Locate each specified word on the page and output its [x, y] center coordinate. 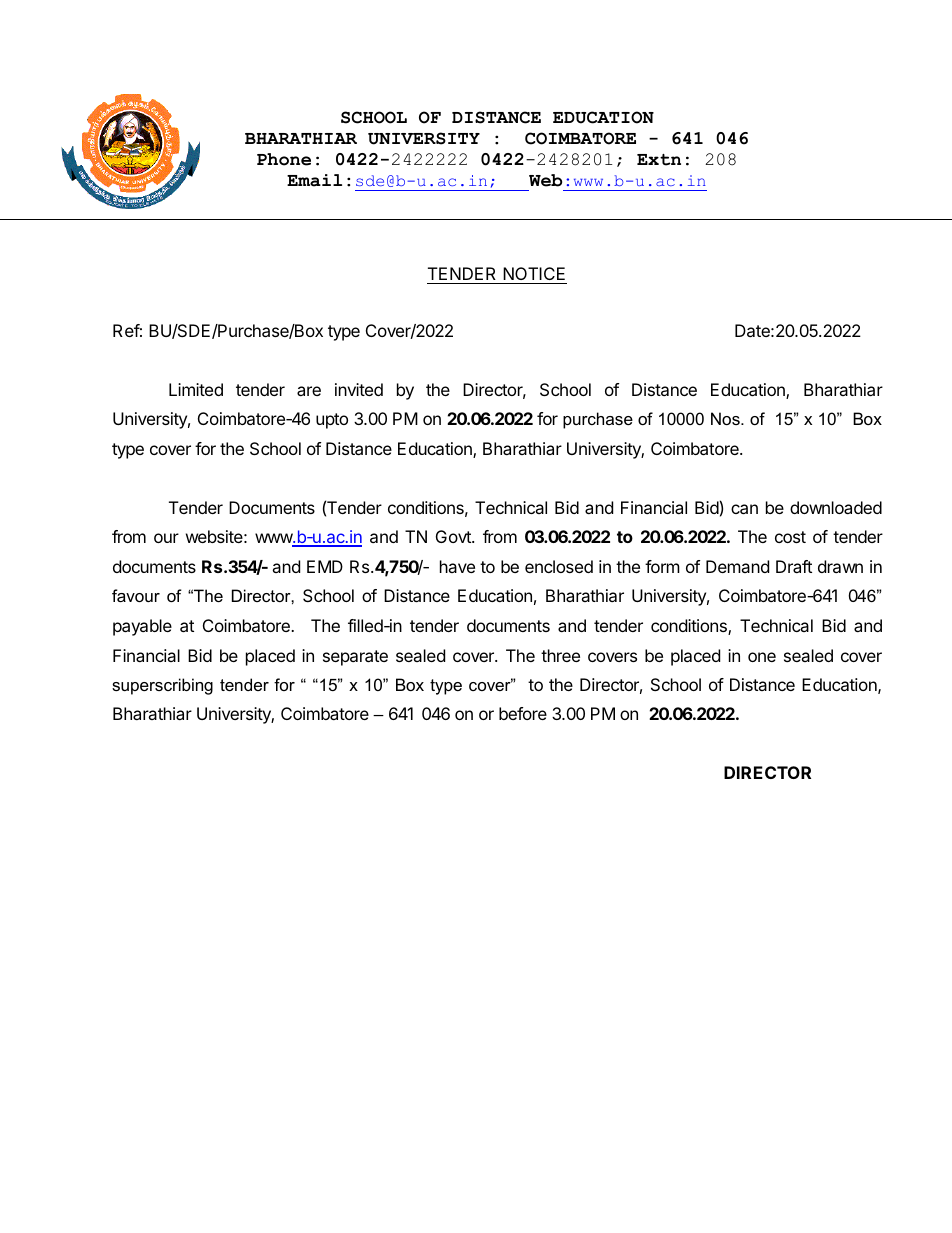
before [523, 713]
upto [332, 421]
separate [355, 658]
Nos [726, 418]
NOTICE [534, 273]
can [744, 509]
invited [359, 389]
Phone [284, 159]
